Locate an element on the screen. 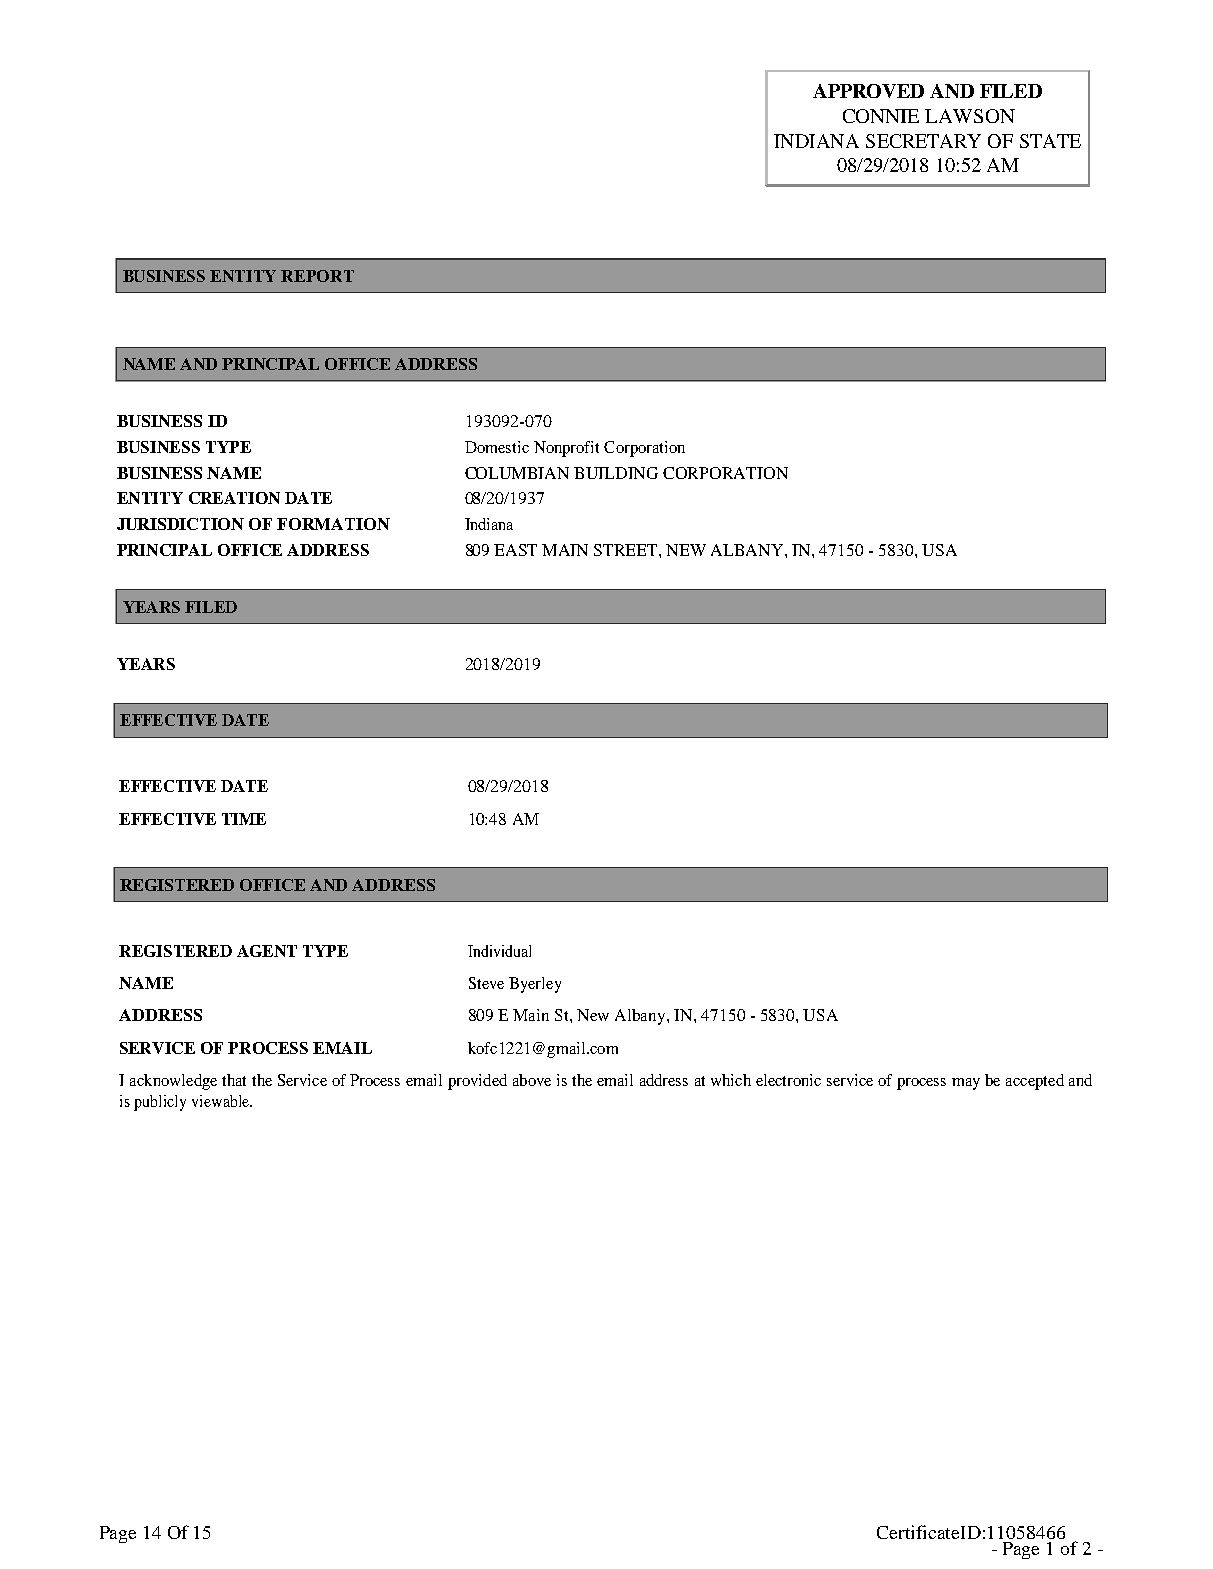 The image size is (1213, 1569). TIME is located at coordinates (244, 819).
